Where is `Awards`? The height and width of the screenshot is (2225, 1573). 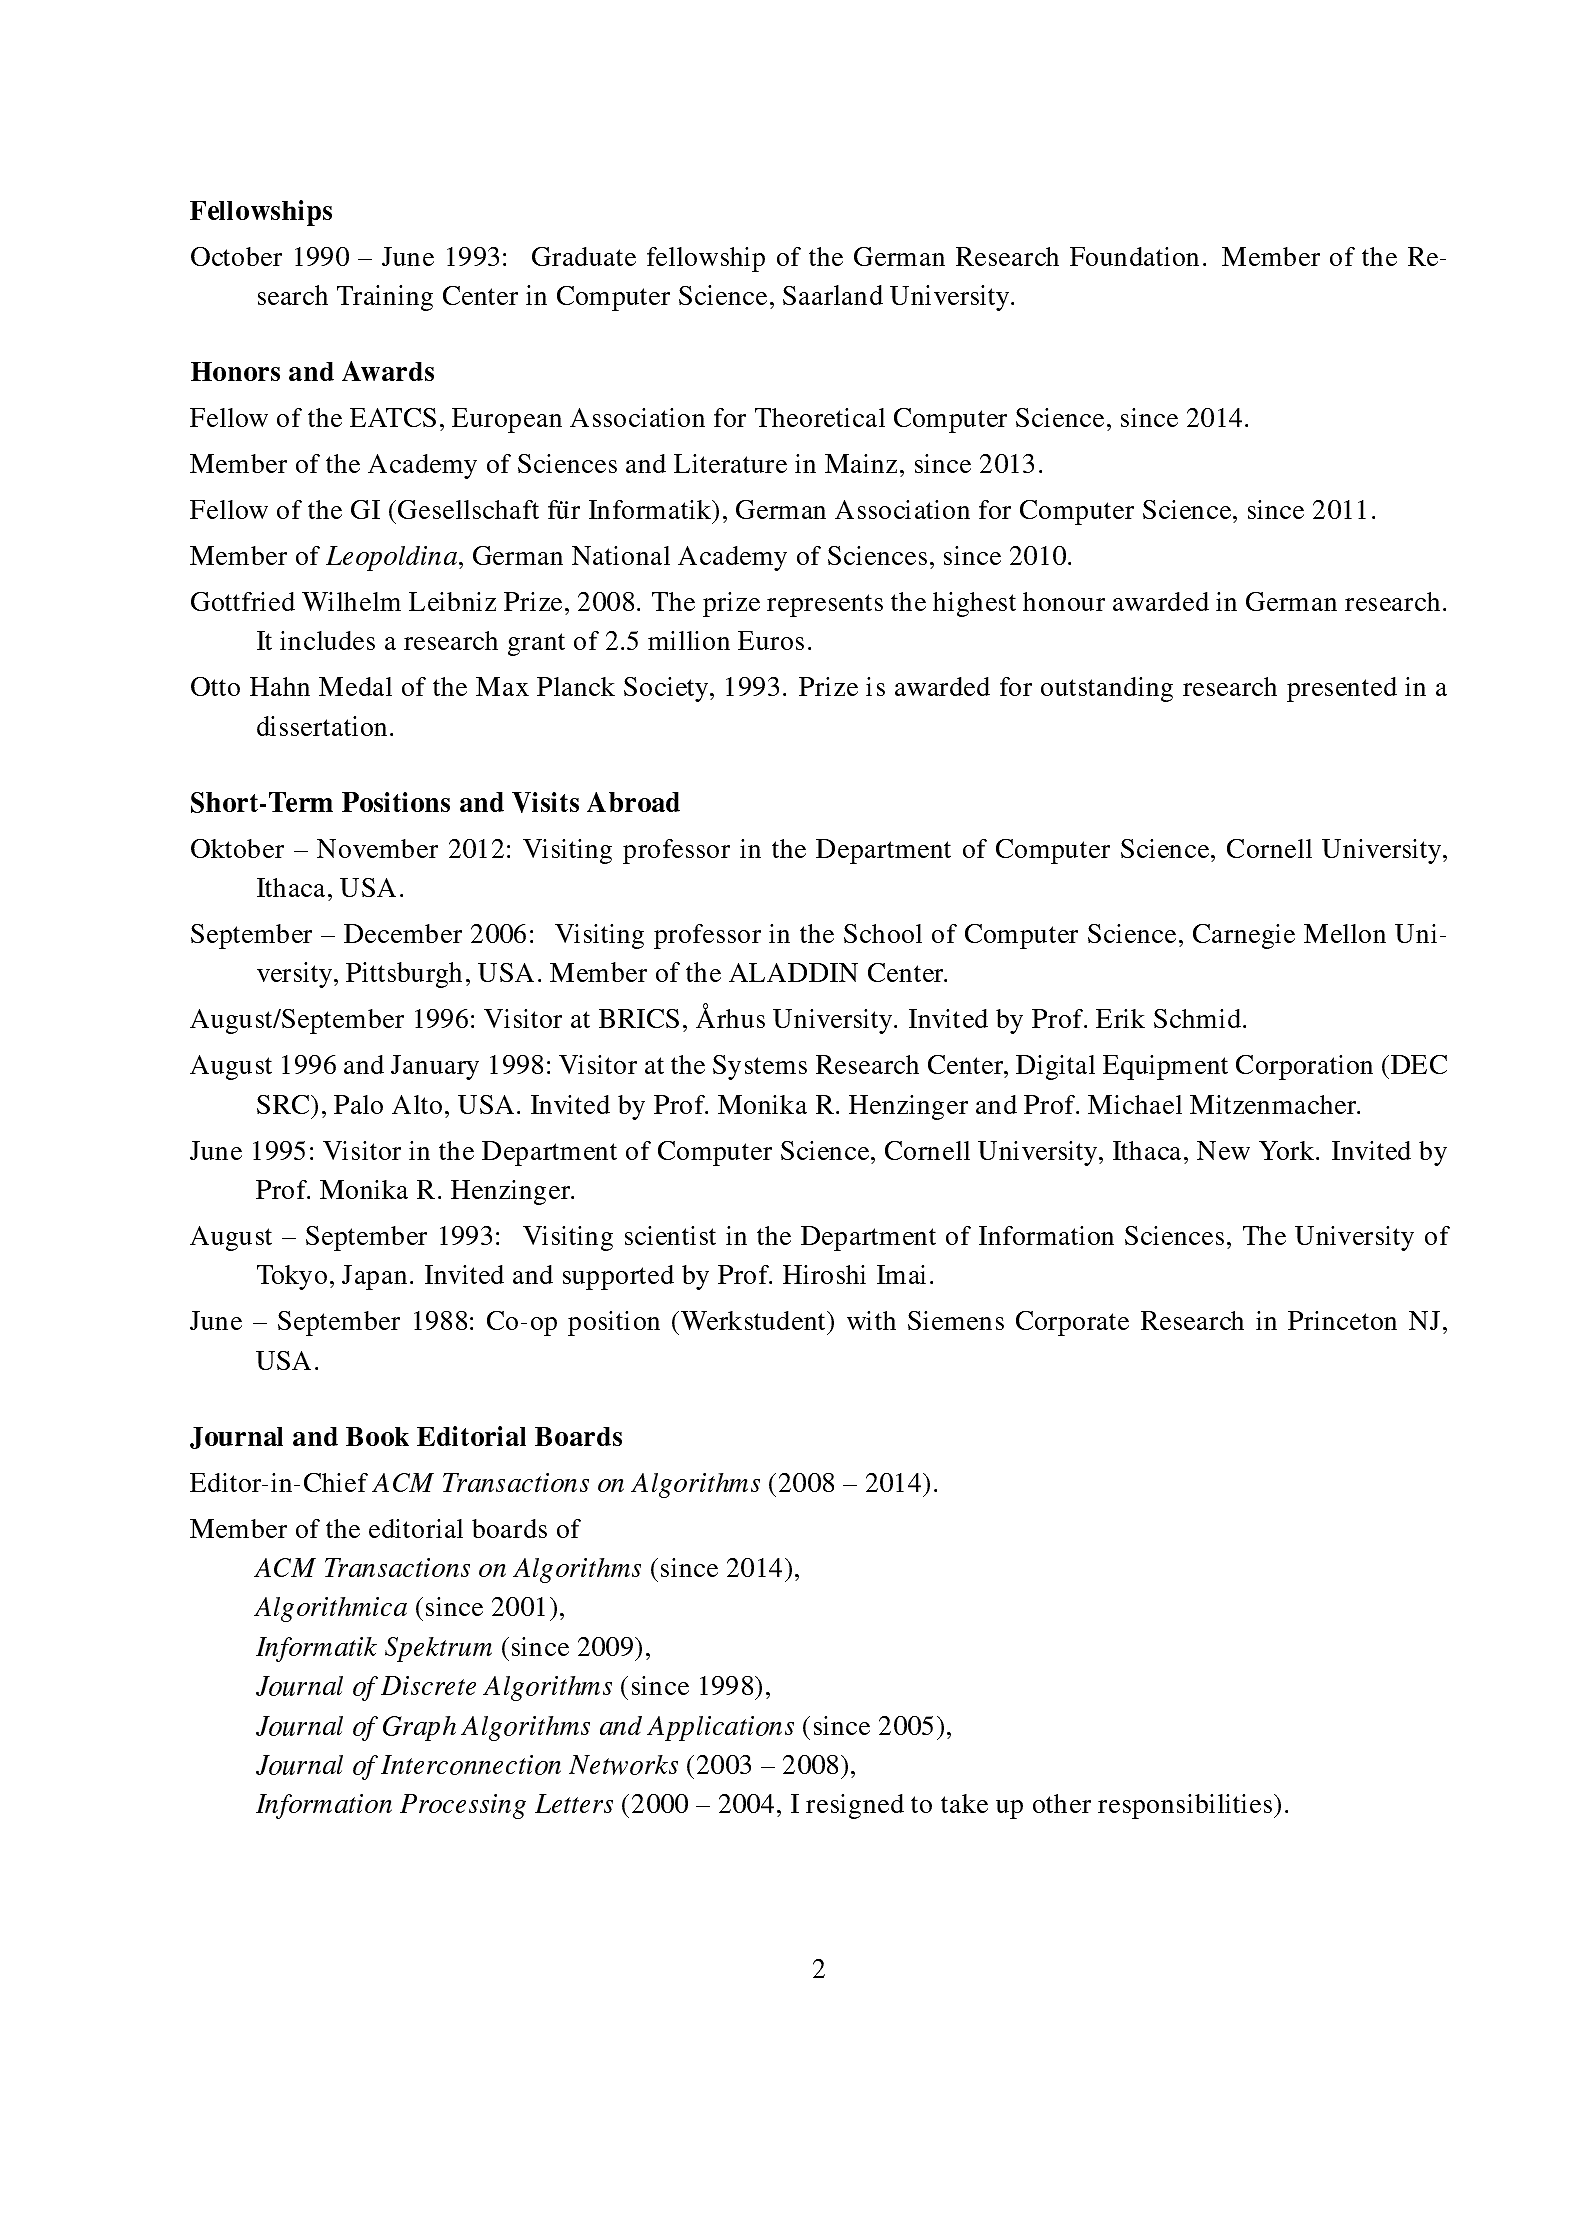
Awards is located at coordinates (388, 371).
